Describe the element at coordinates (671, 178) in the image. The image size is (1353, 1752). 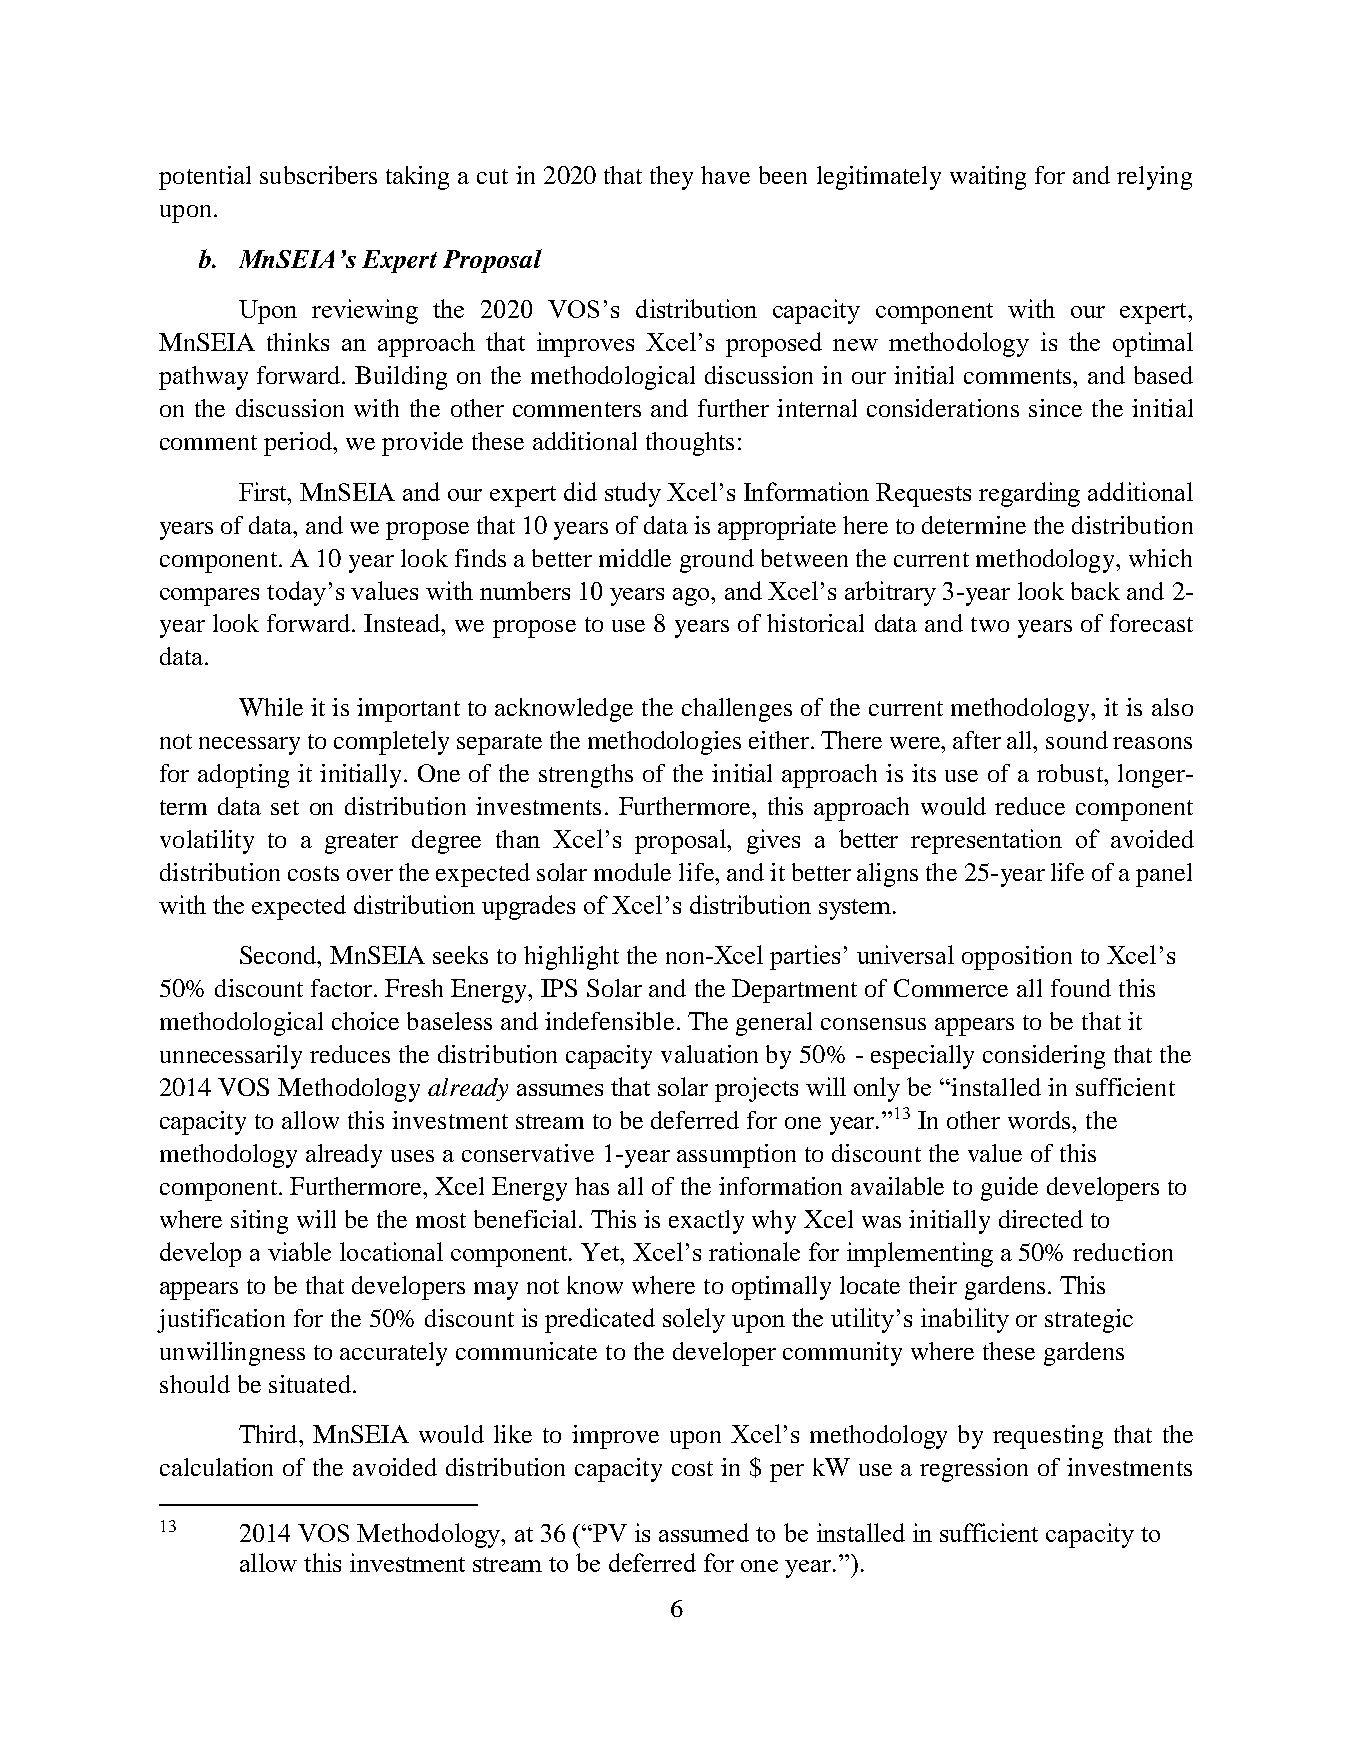
I see `they` at that location.
